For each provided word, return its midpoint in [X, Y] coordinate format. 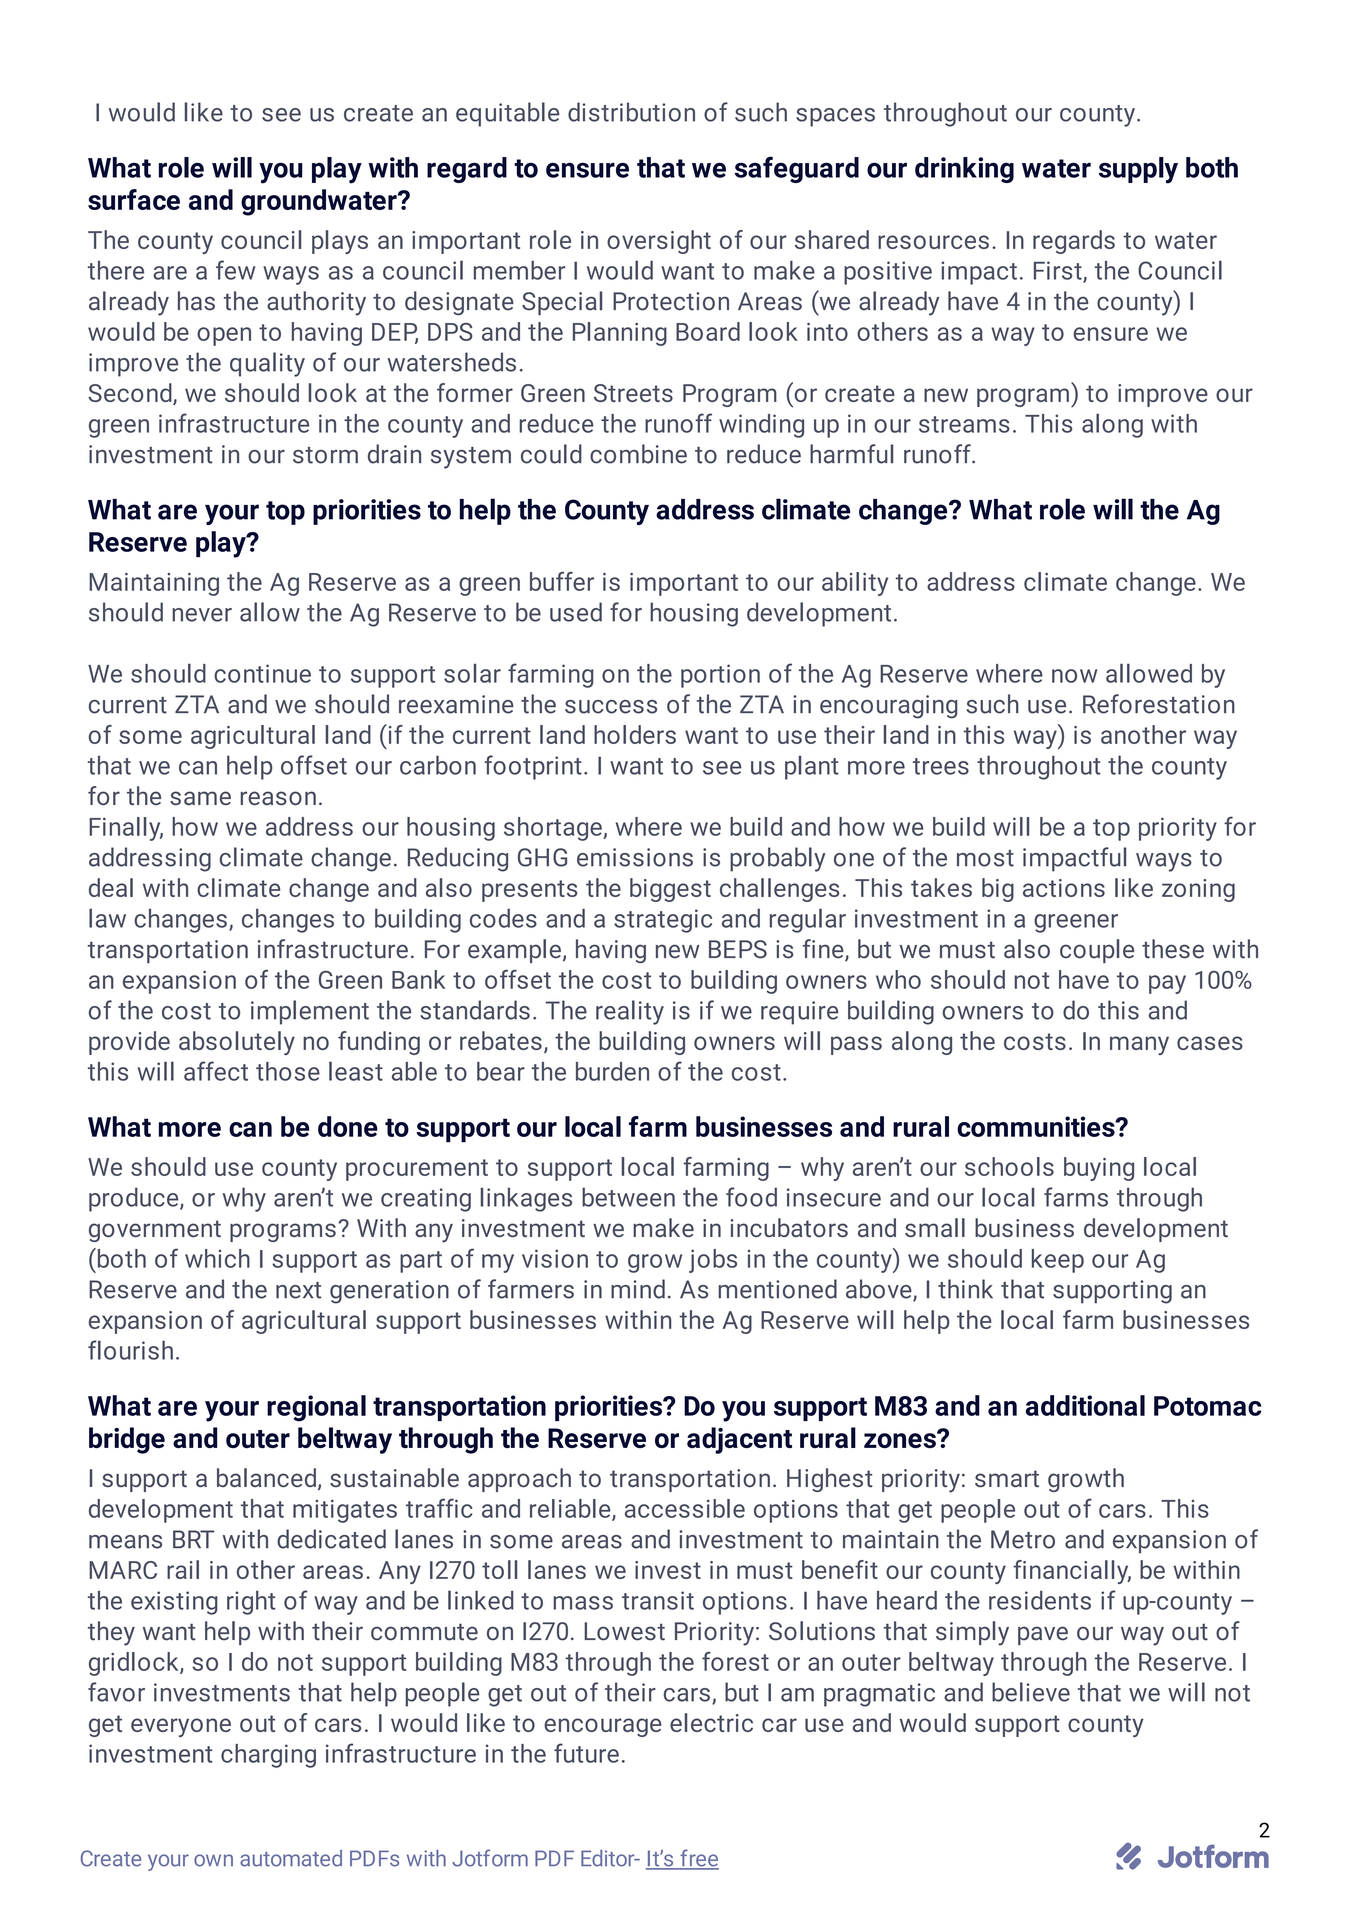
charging [268, 1756]
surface [134, 199]
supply [1138, 170]
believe [1031, 1692]
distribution [631, 112]
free [698, 1859]
